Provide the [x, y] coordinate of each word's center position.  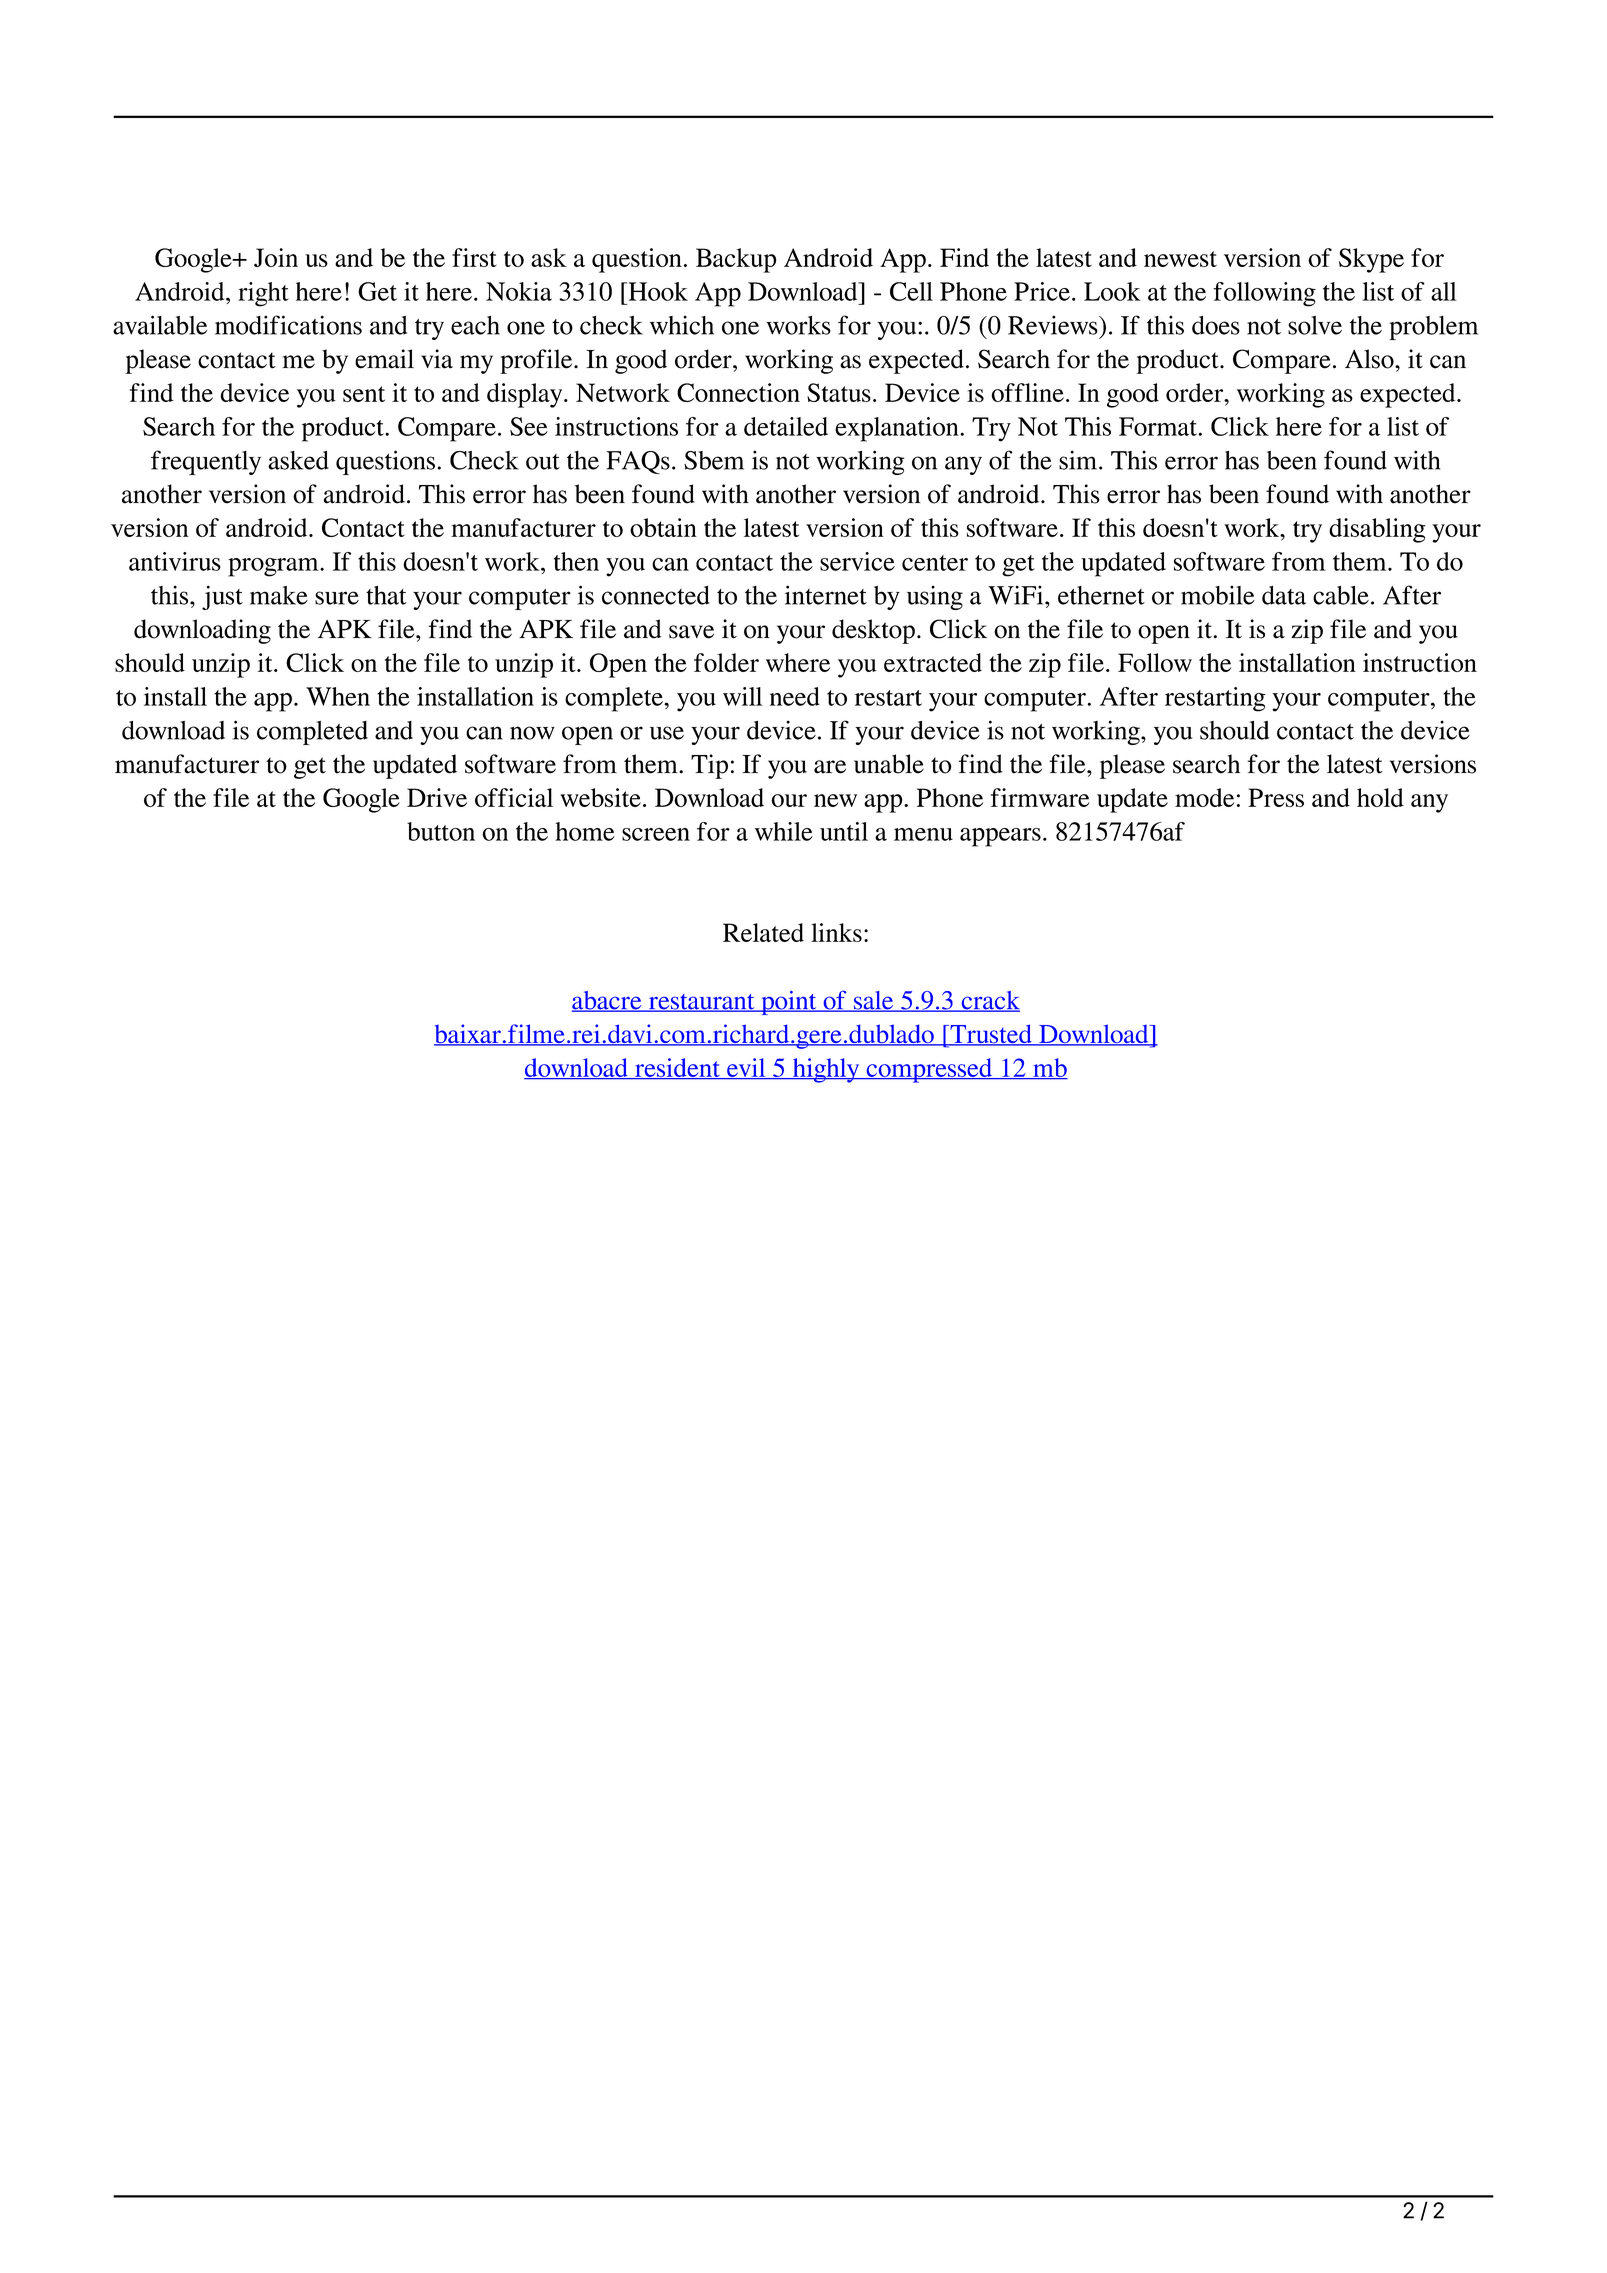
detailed [786, 426]
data [1284, 595]
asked [298, 460]
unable [889, 764]
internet [826, 595]
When [338, 696]
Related [763, 932]
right [263, 294]
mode [1204, 797]
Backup [736, 260]
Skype [1371, 260]
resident [677, 1068]
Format [1159, 426]
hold [1380, 797]
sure [337, 598]
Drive [437, 797]
